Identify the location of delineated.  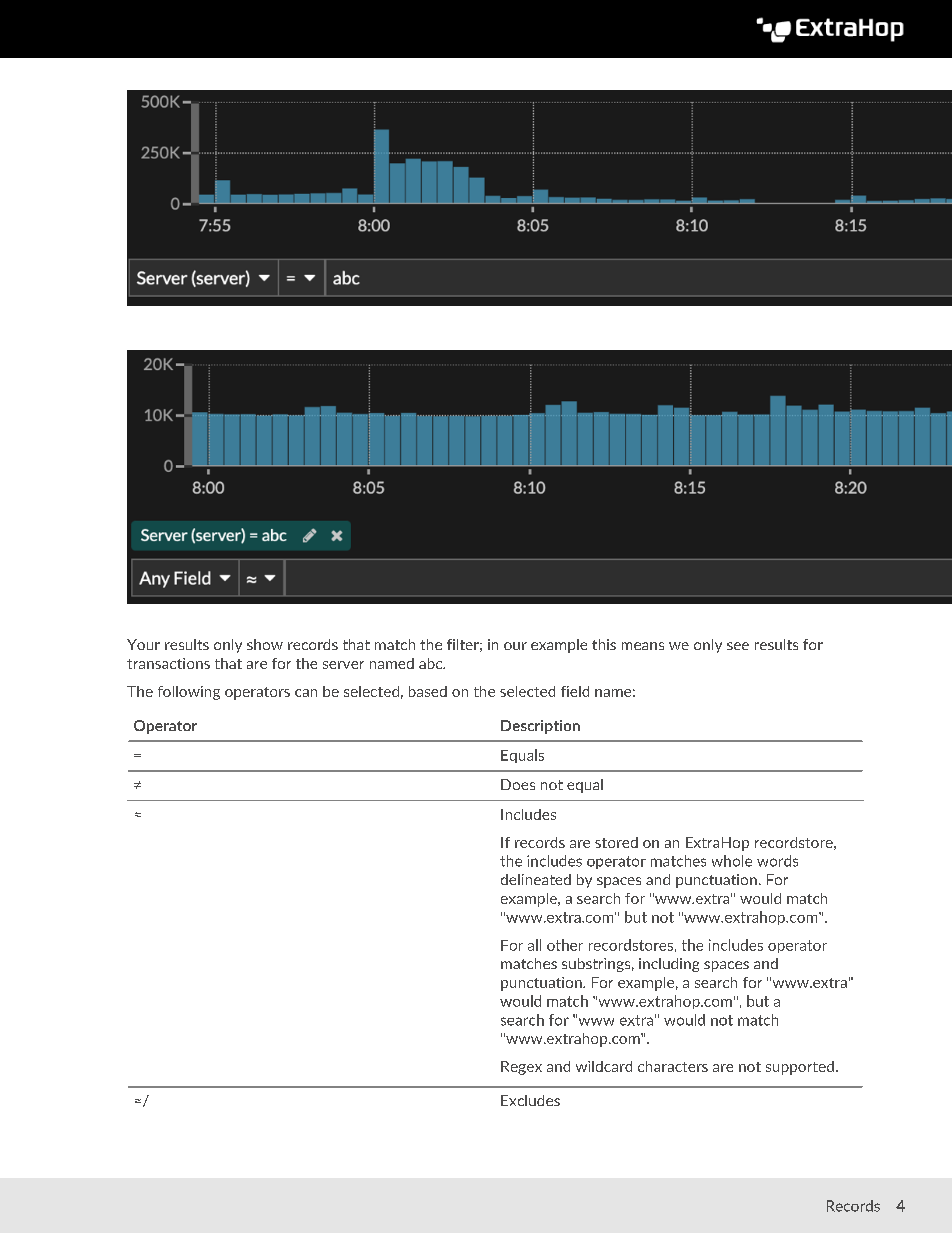
(536, 879).
